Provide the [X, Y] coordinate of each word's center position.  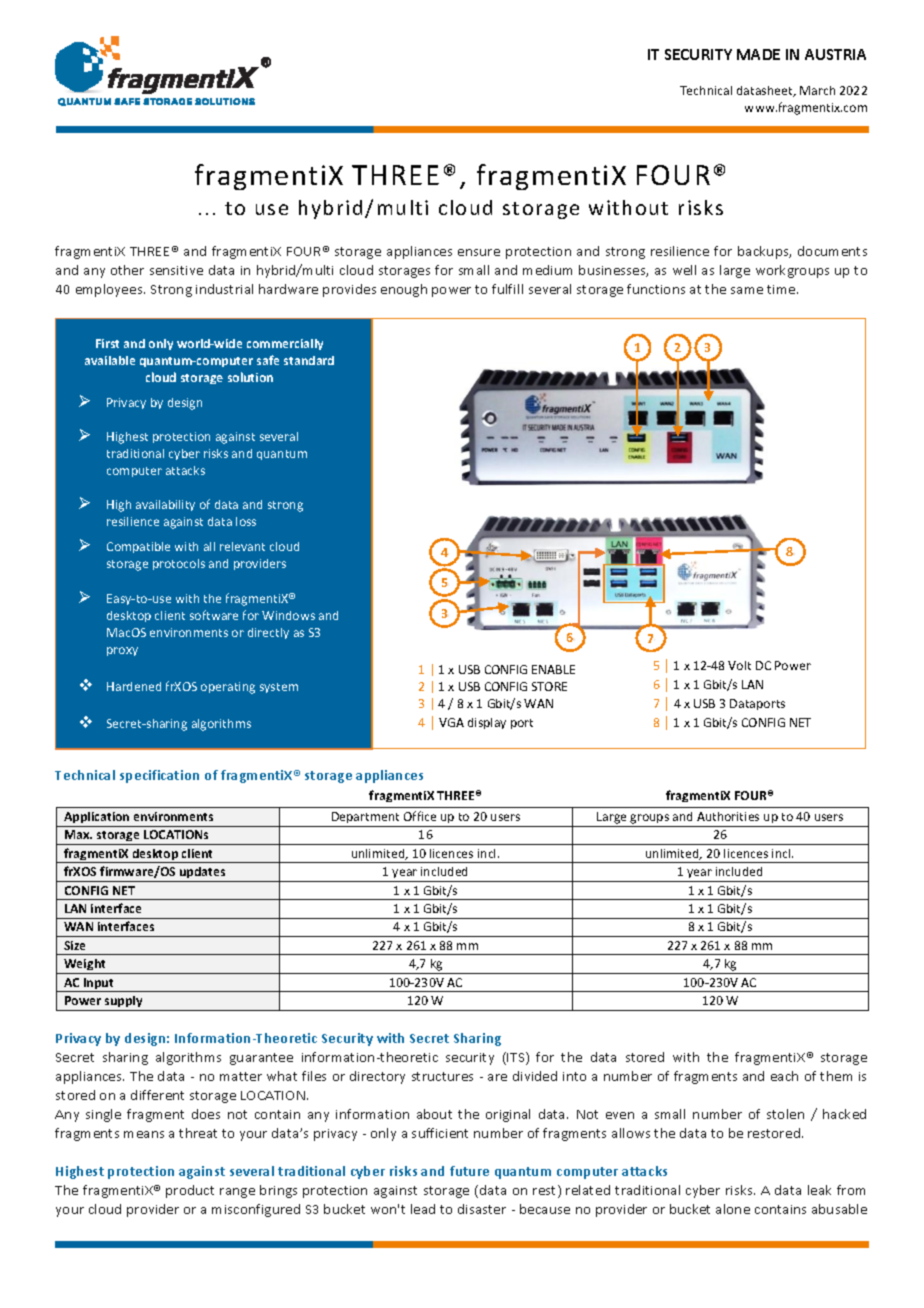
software [214, 615]
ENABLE [553, 669]
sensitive [176, 270]
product [190, 1191]
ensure [479, 252]
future [469, 1171]
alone [733, 1209]
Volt [739, 665]
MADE [758, 54]
